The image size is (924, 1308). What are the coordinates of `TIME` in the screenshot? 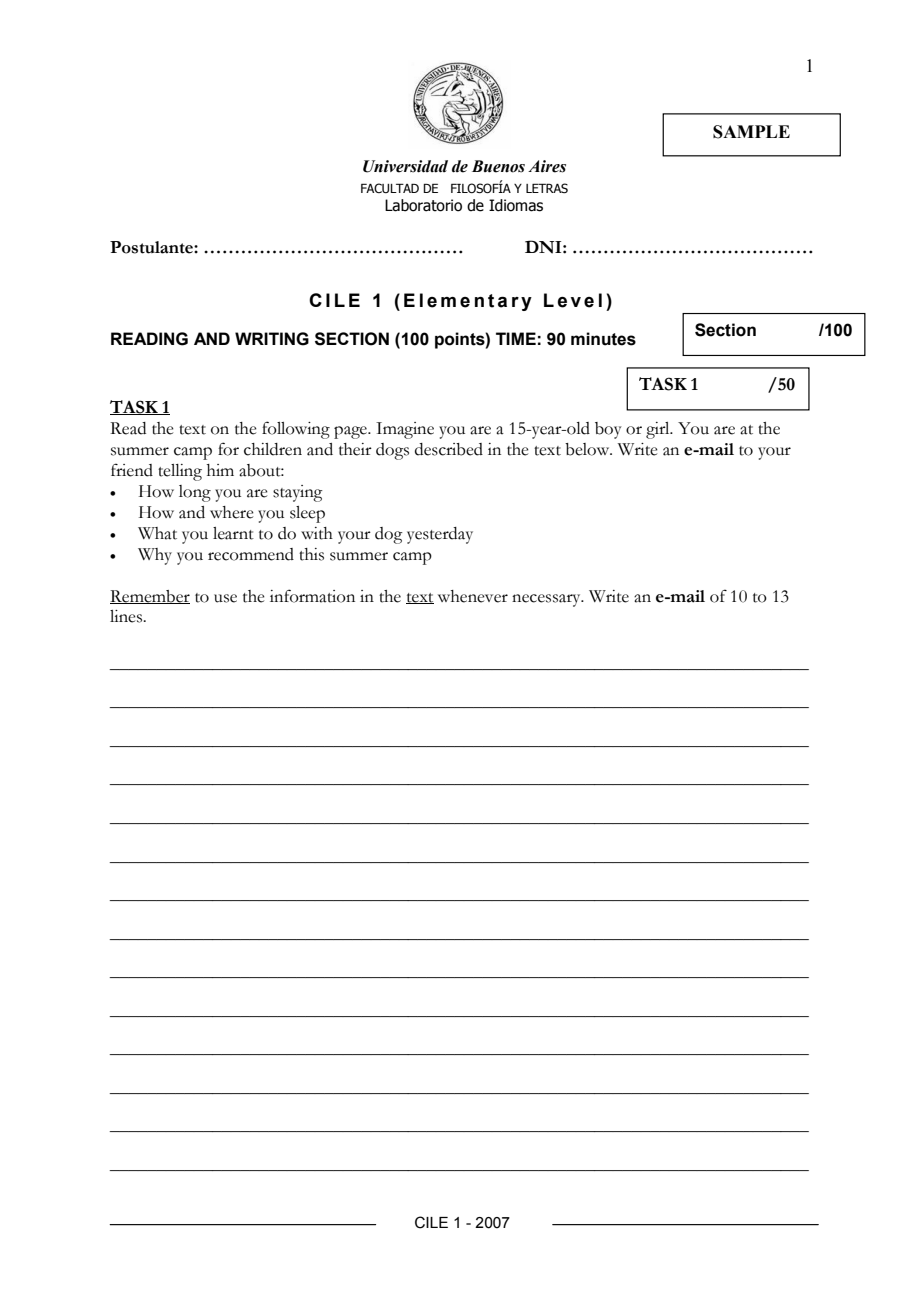 It's located at (516, 338).
